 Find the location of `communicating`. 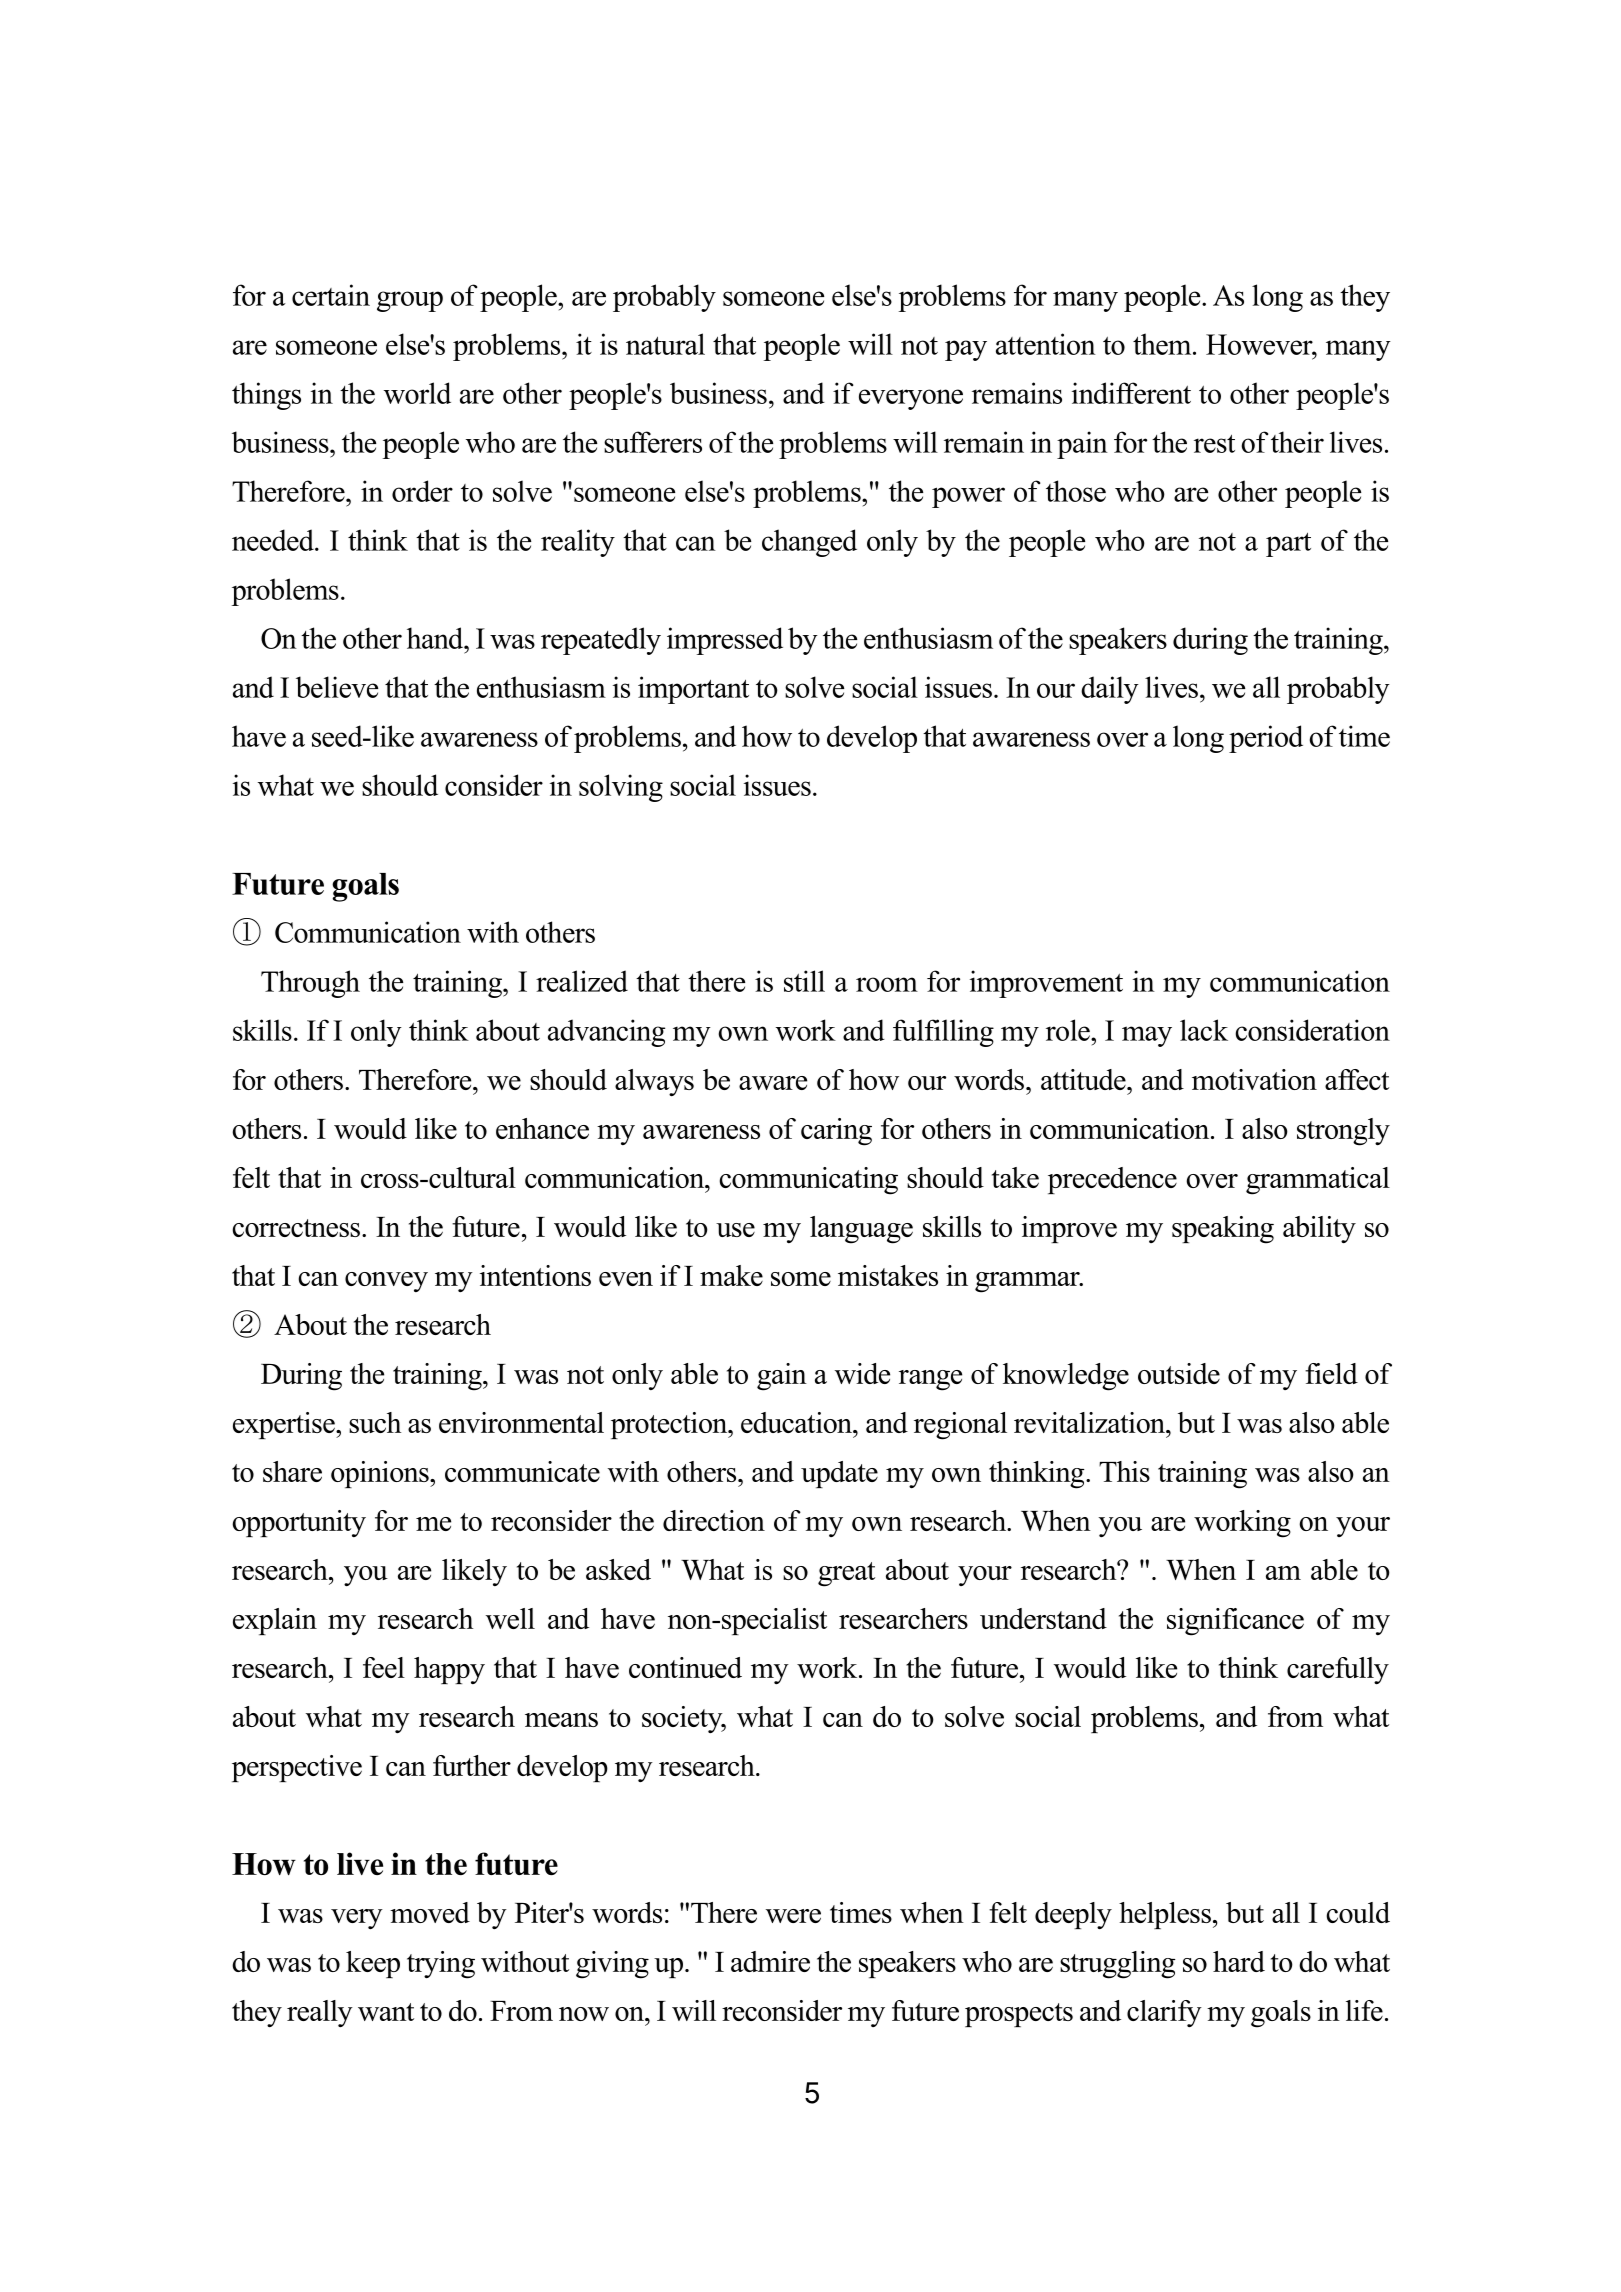

communicating is located at coordinates (809, 1181).
